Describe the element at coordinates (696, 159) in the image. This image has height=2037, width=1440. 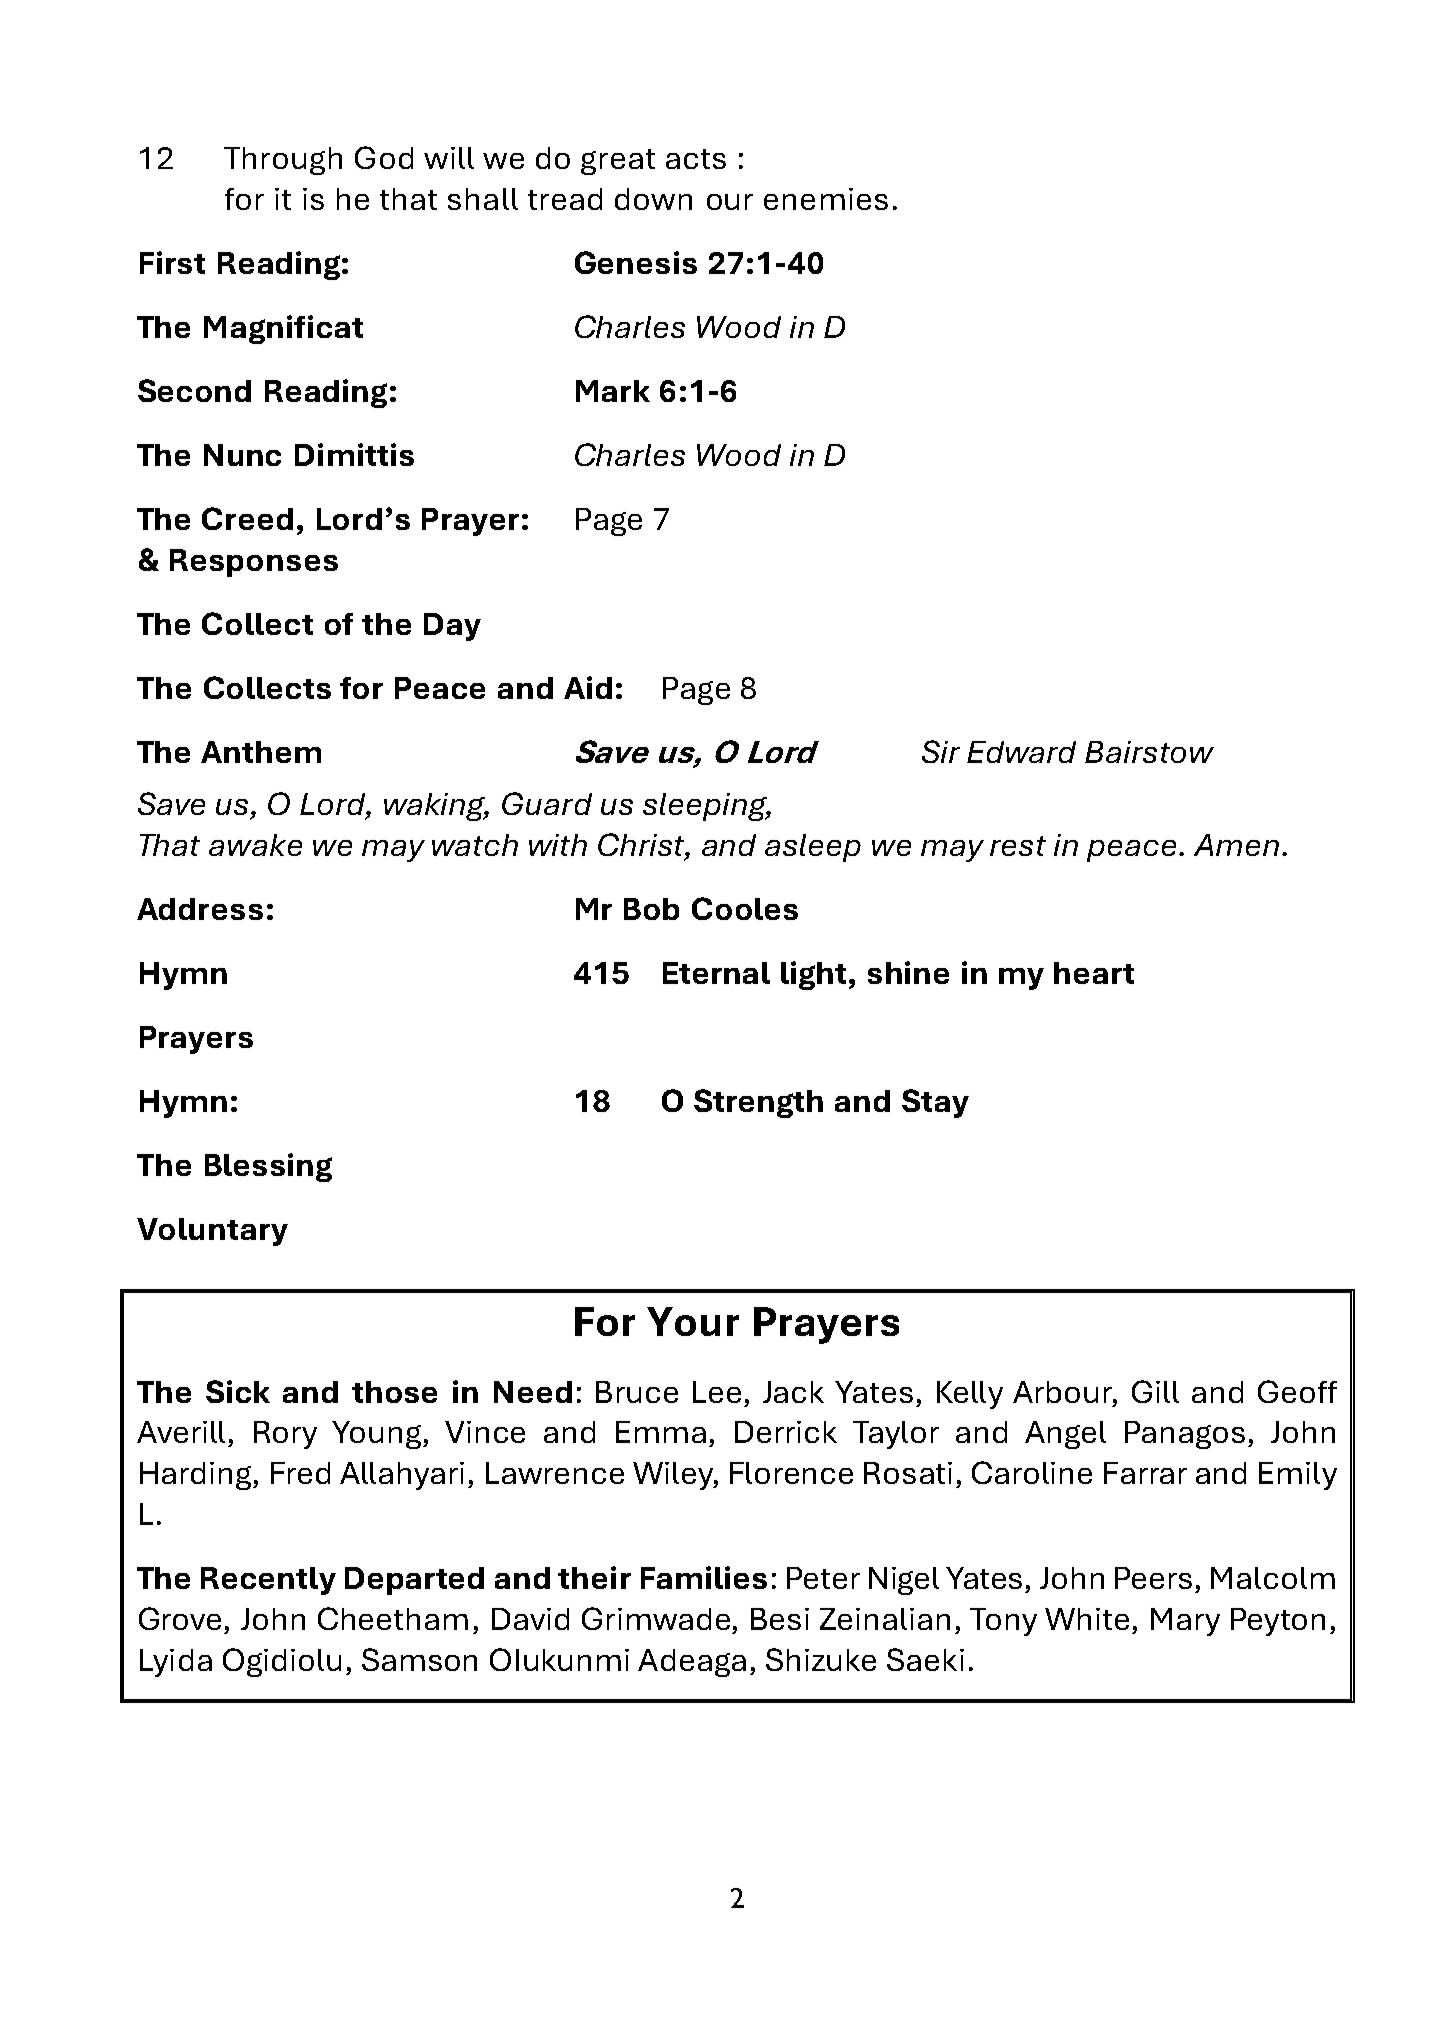
I see `acts` at that location.
